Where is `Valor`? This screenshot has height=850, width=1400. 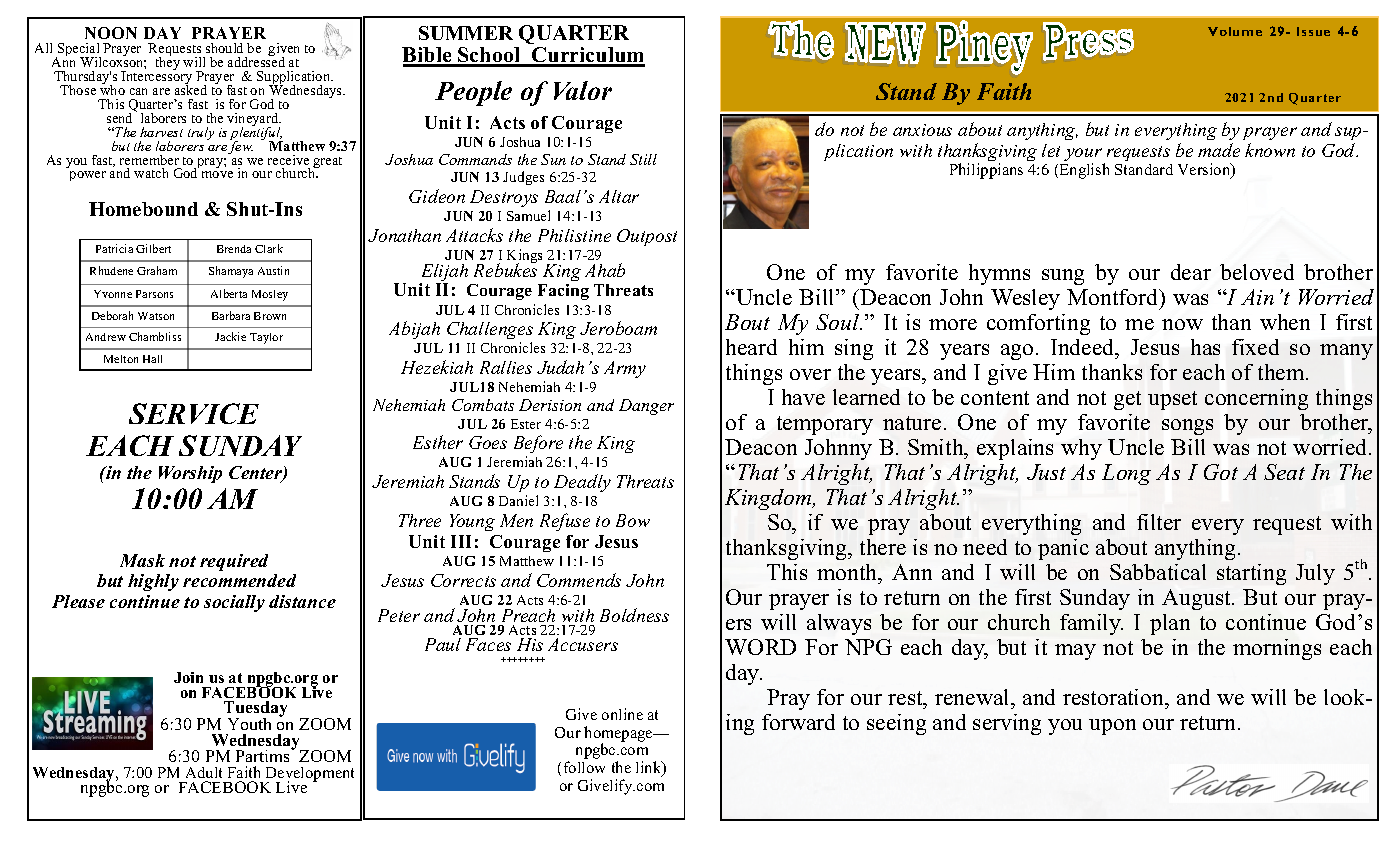 Valor is located at coordinates (583, 90).
